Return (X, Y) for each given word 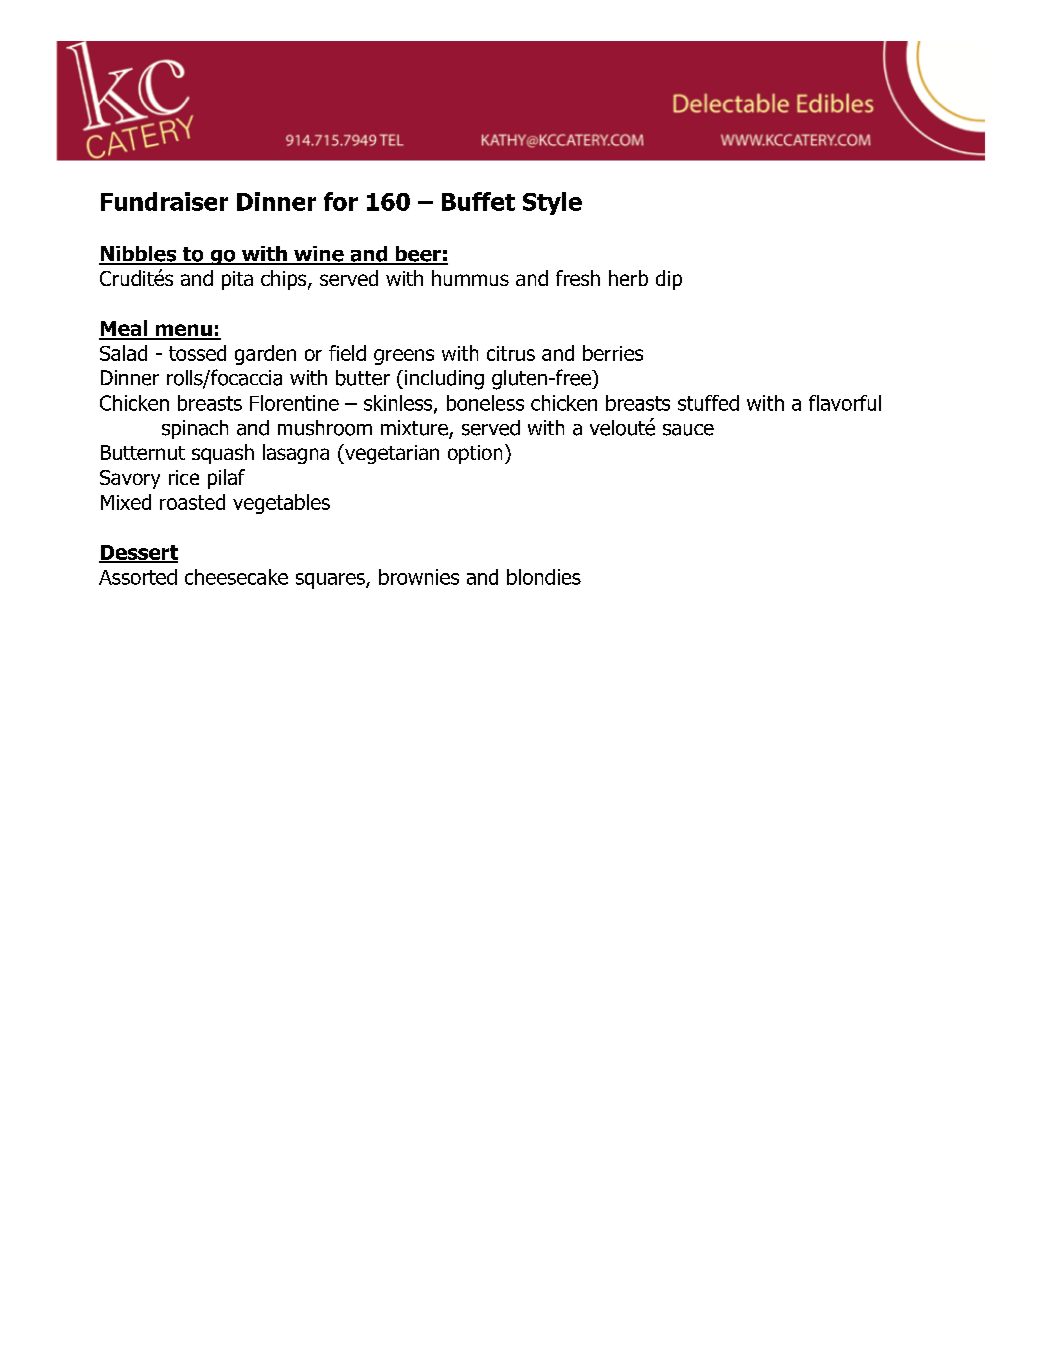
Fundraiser (164, 201)
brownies (419, 577)
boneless (485, 403)
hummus (470, 278)
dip (669, 280)
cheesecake (236, 577)
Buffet (478, 201)
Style (552, 203)
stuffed (708, 403)
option (475, 454)
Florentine (294, 403)
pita (237, 280)
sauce (688, 430)
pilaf (226, 479)
